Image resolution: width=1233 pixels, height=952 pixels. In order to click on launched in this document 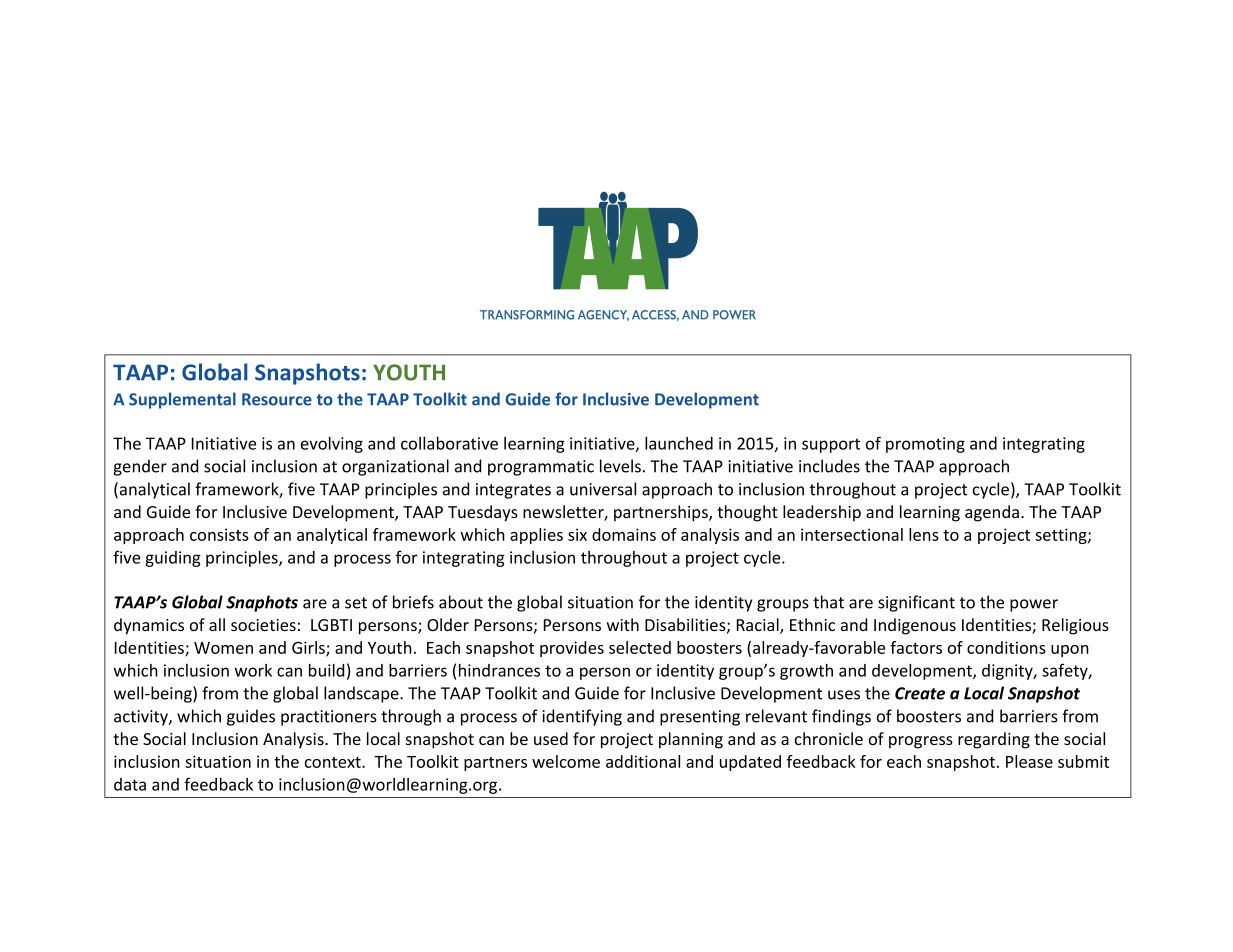, I will do `click(679, 443)`.
